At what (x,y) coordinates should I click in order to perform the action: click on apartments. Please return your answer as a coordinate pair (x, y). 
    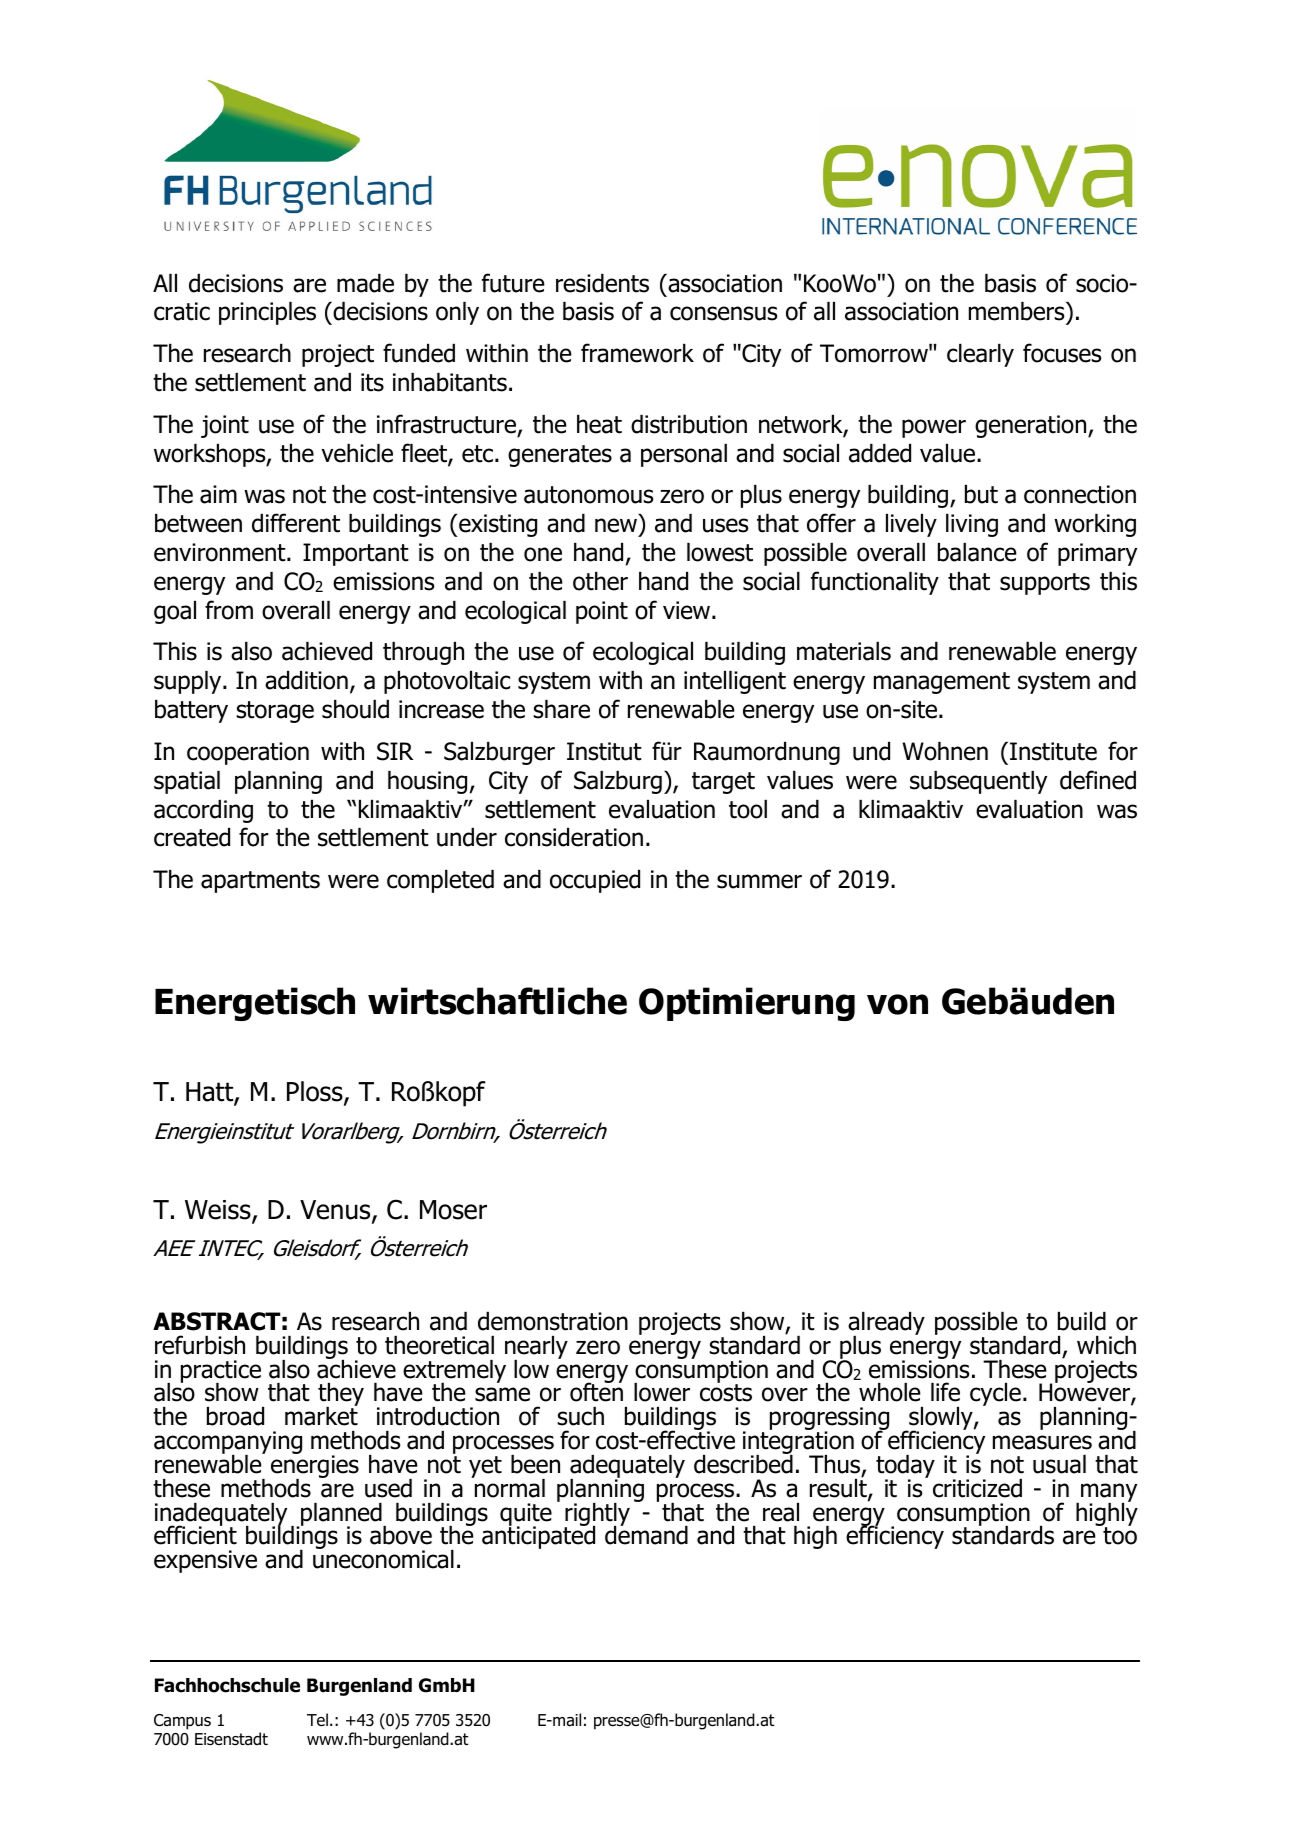
    Looking at the image, I should click on (260, 882).
